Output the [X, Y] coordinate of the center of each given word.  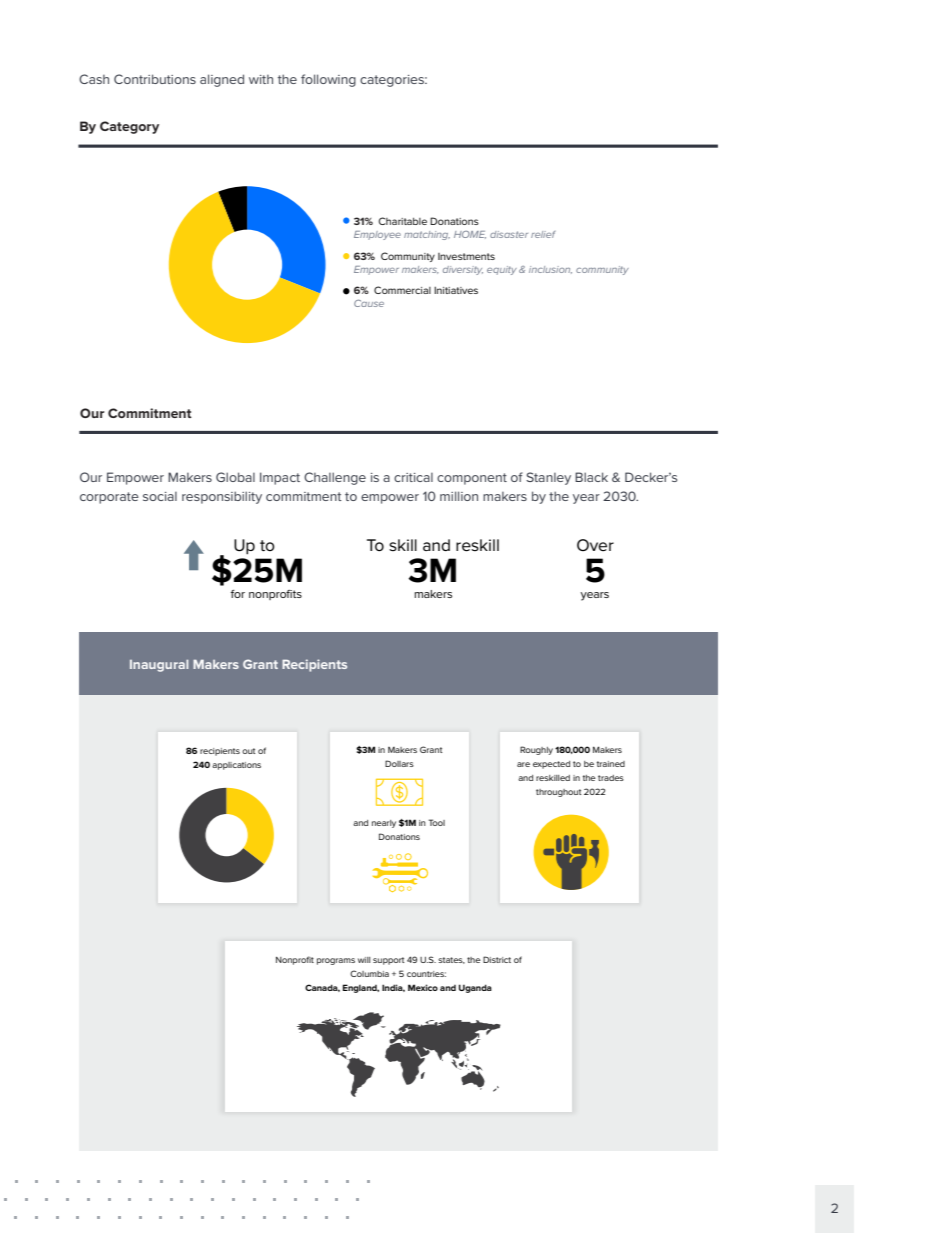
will [364, 960]
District [497, 959]
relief [543, 234]
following [328, 80]
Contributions [155, 79]
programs [336, 961]
